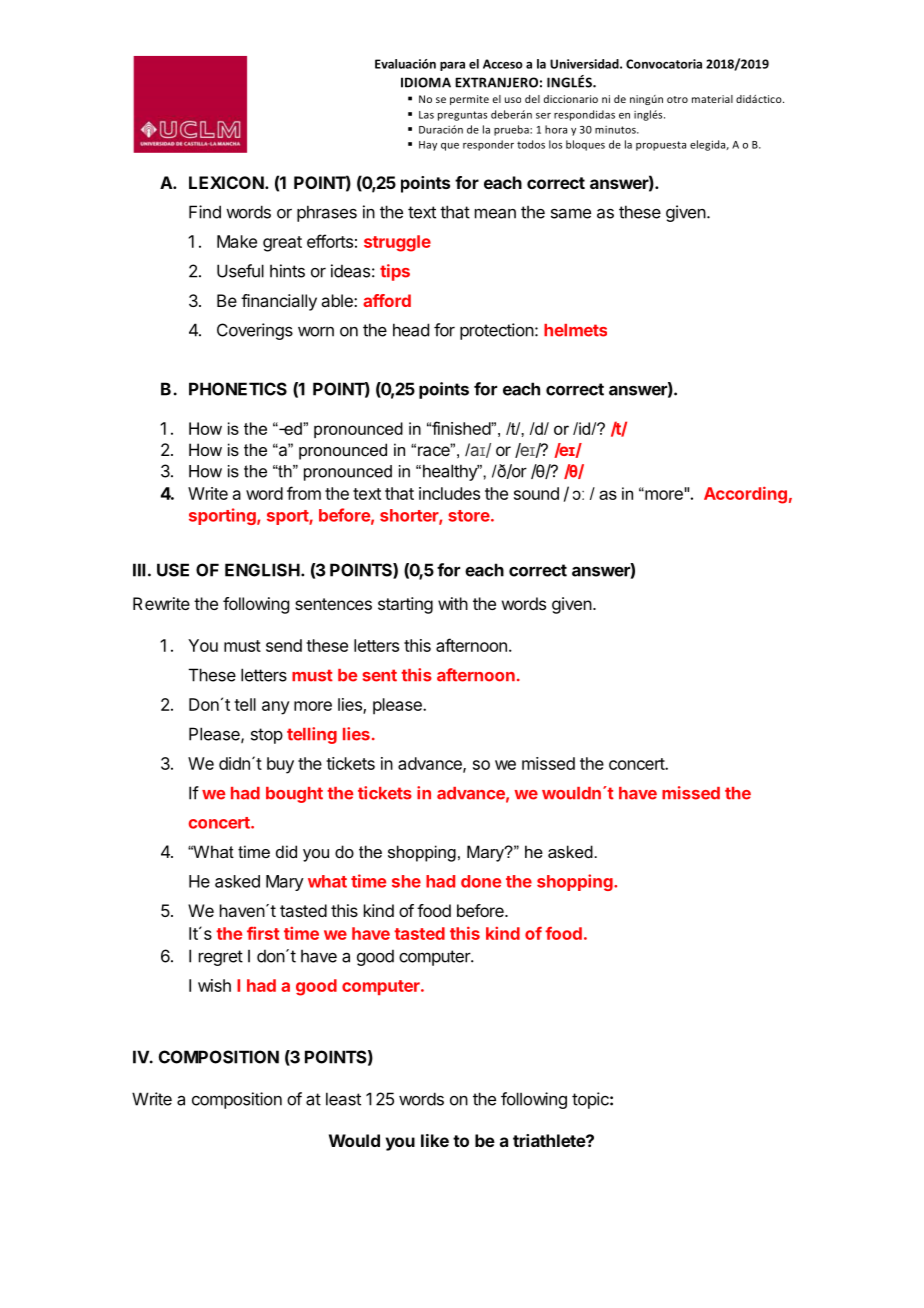  I want to click on material, so click(712, 99).
